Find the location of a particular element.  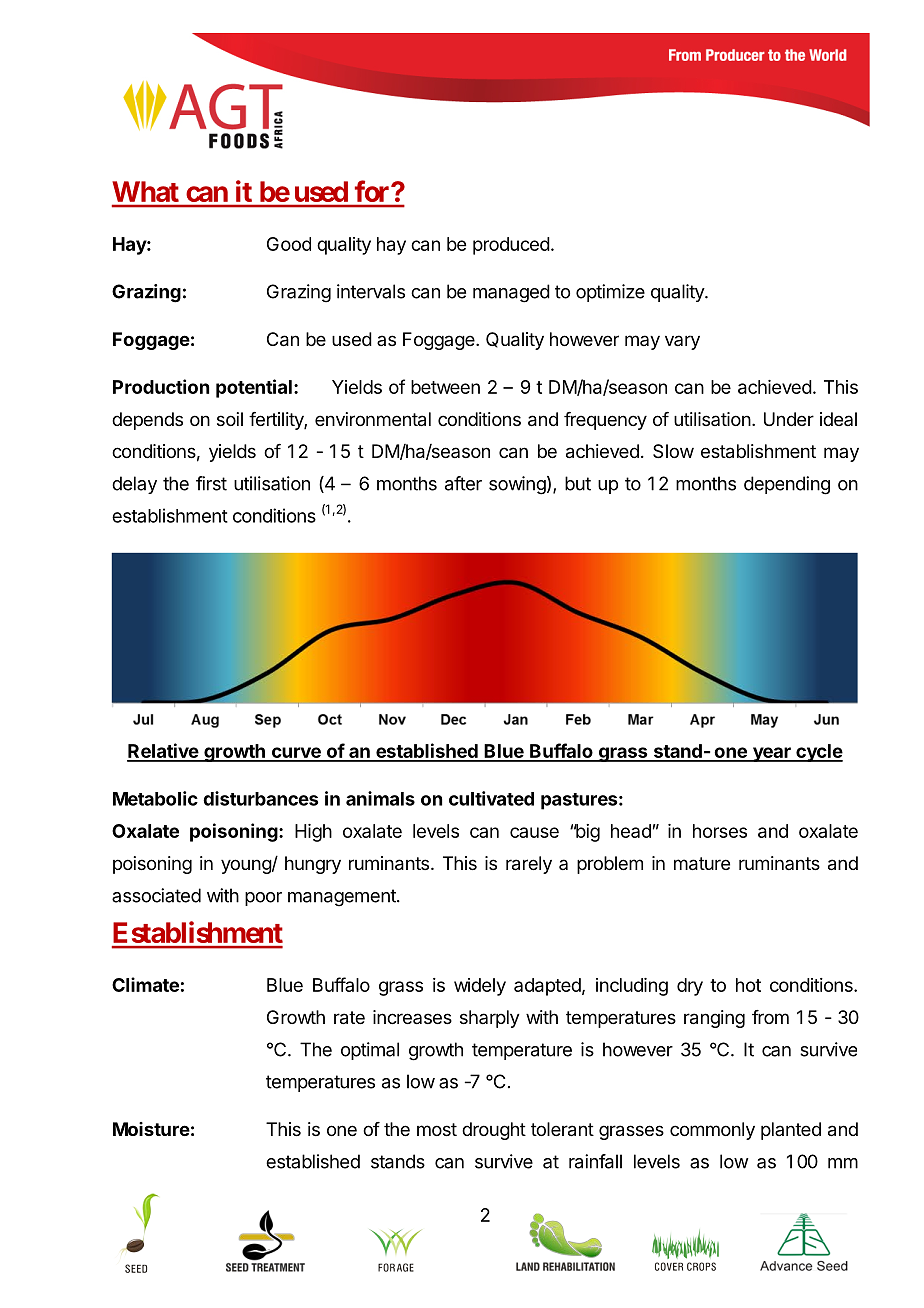

vary is located at coordinates (682, 342).
